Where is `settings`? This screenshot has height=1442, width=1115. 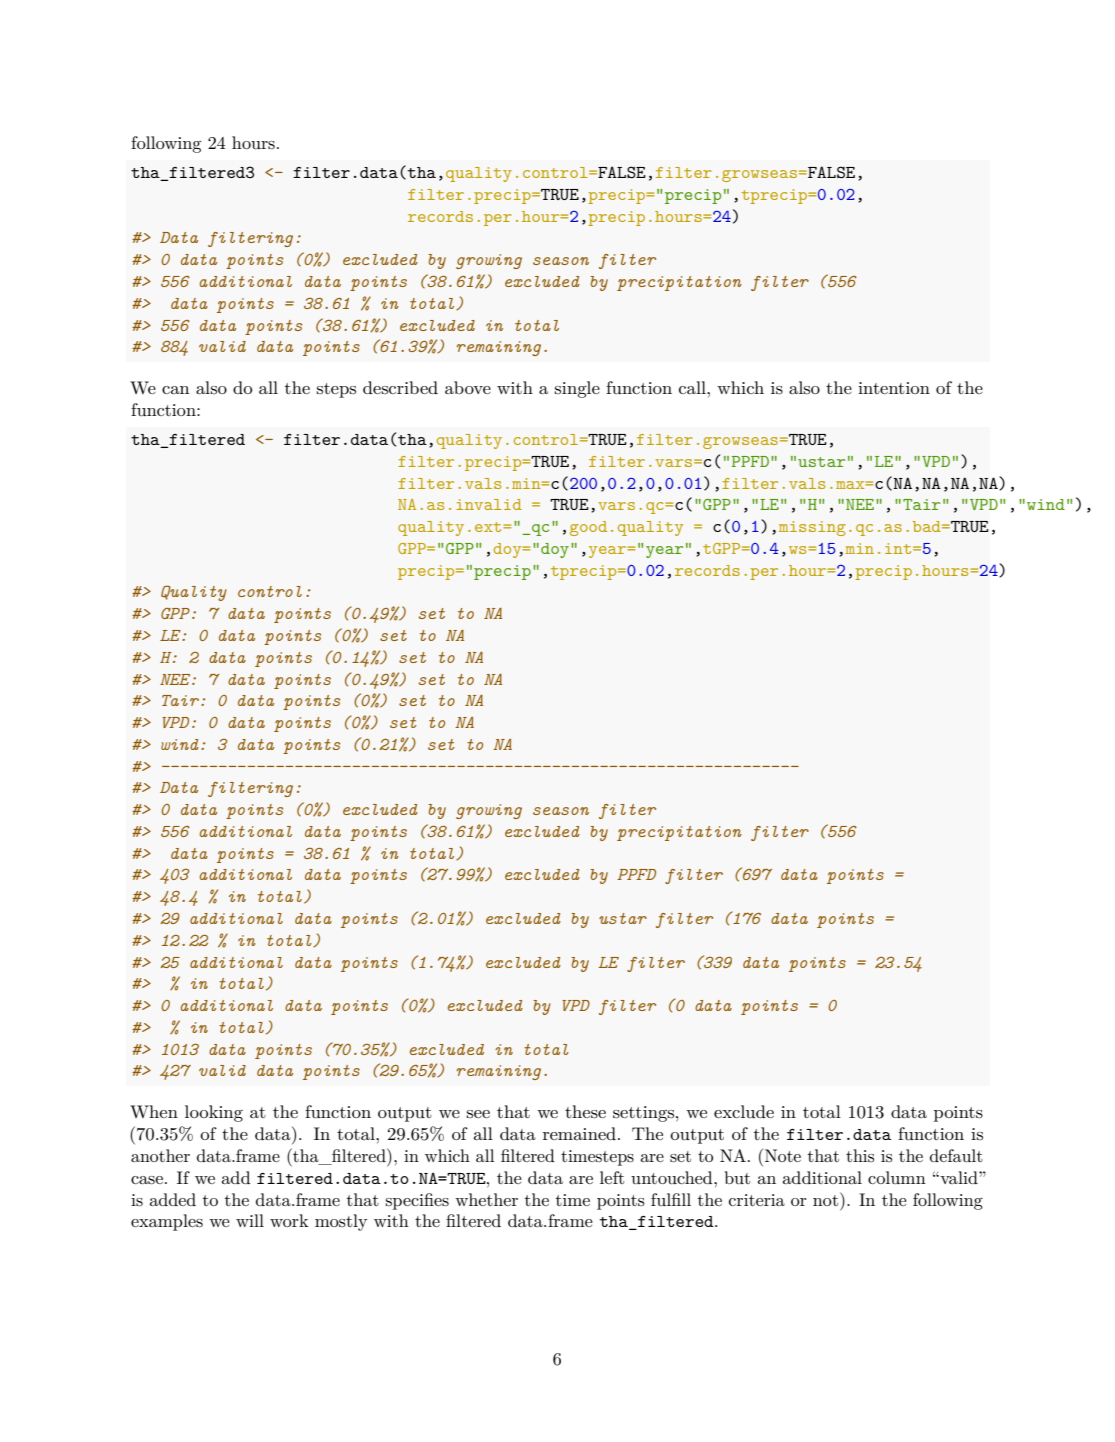 settings is located at coordinates (643, 1114).
